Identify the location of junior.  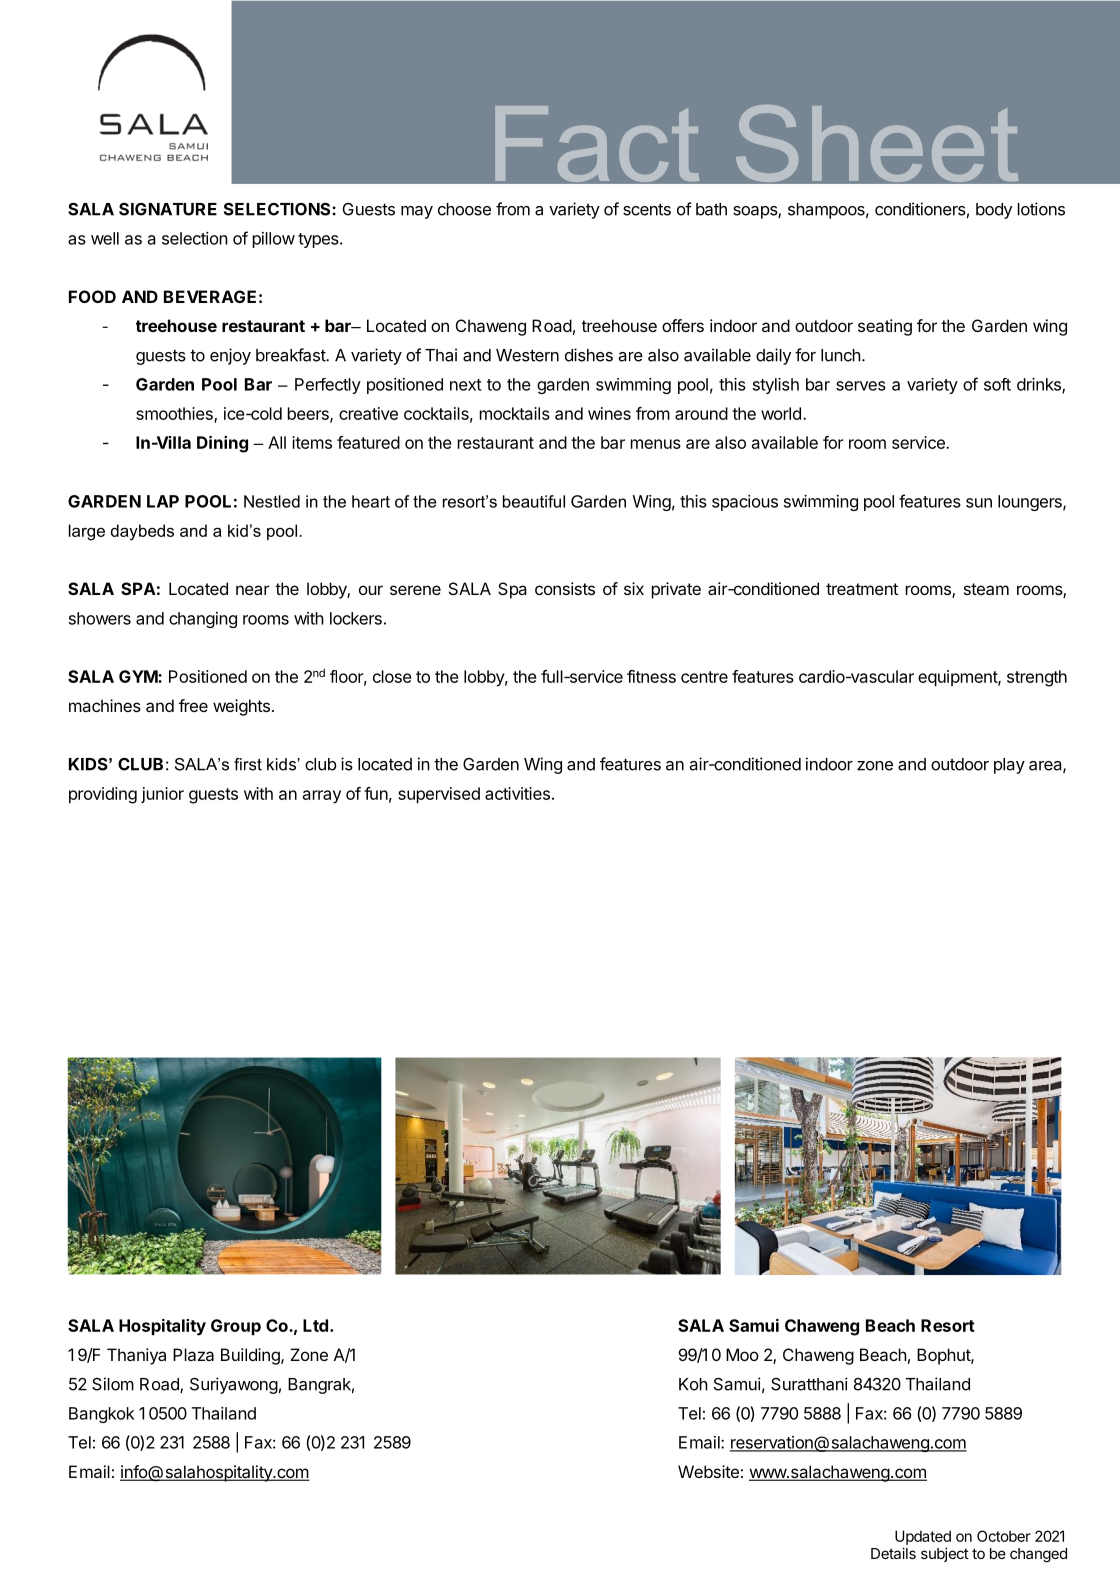
(162, 795).
